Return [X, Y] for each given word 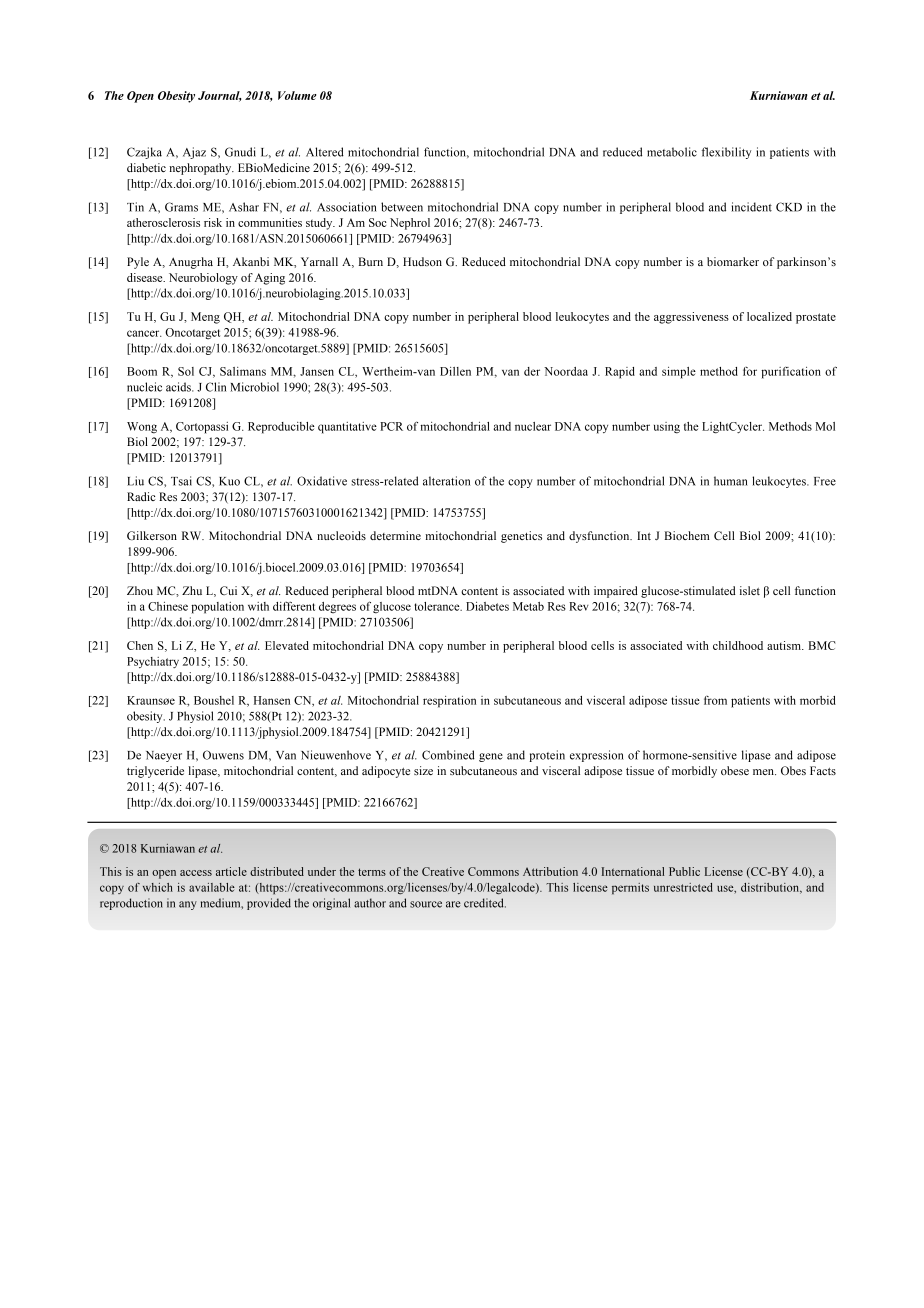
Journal [219, 96]
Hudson [422, 261]
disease [146, 277]
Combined [448, 755]
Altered [325, 152]
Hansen [272, 700]
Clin [216, 387]
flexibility [726, 153]
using [667, 428]
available [212, 887]
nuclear [533, 426]
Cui [228, 590]
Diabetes [487, 606]
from [715, 700]
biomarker [733, 261]
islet [750, 590]
